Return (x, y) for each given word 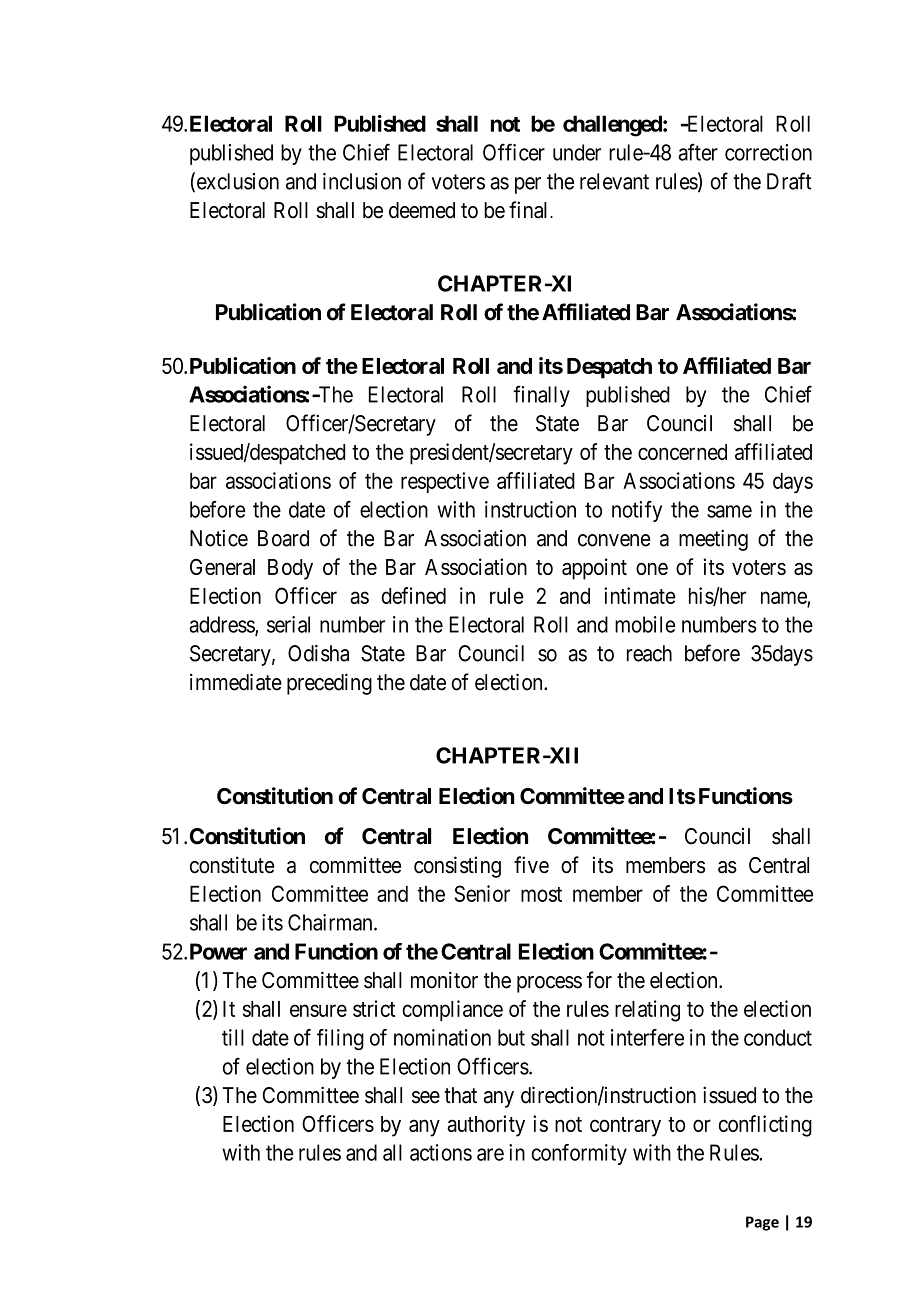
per (528, 185)
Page (762, 1223)
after (698, 152)
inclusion (362, 181)
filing (340, 1040)
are (490, 1154)
